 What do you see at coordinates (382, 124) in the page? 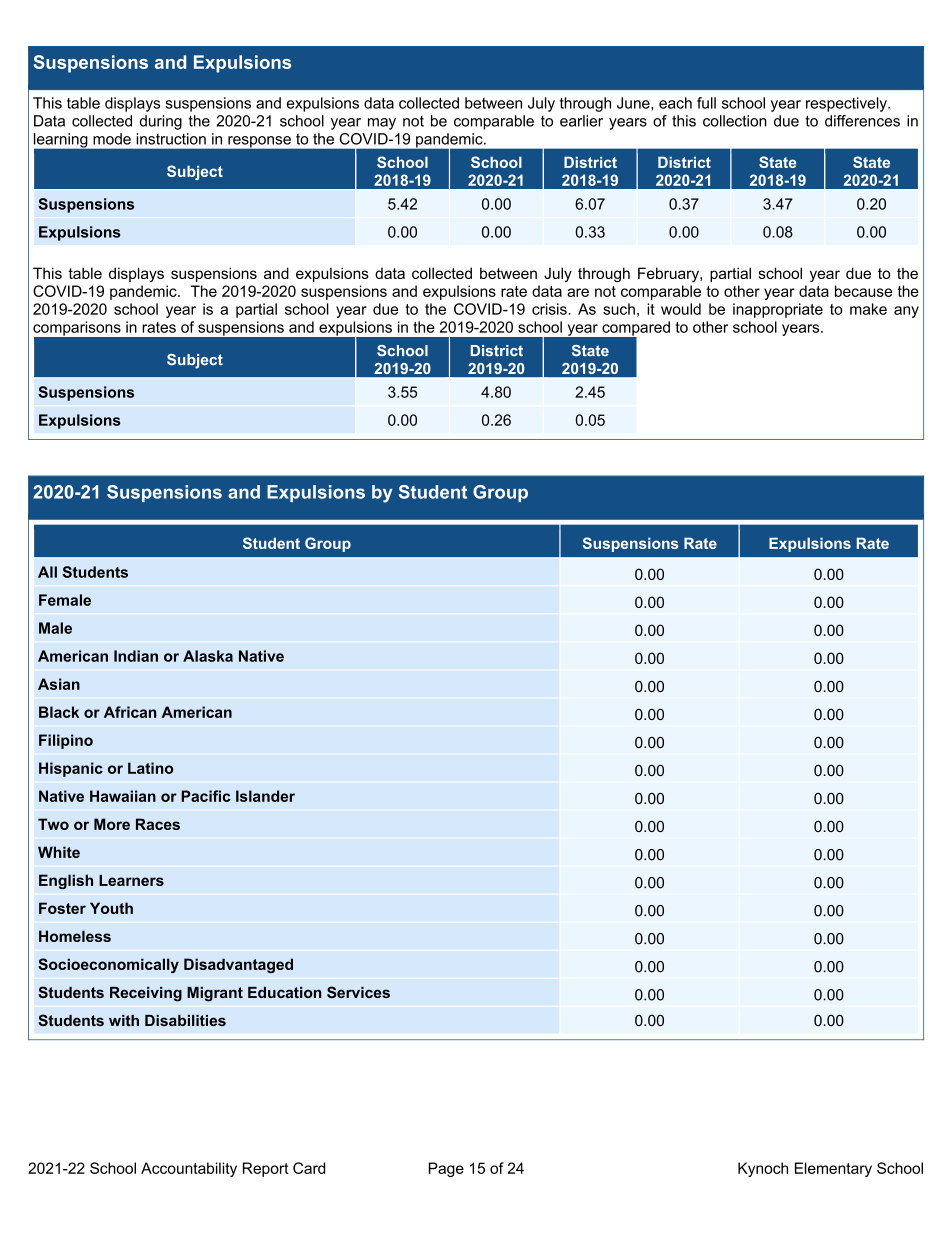
I see `may` at bounding box center [382, 124].
